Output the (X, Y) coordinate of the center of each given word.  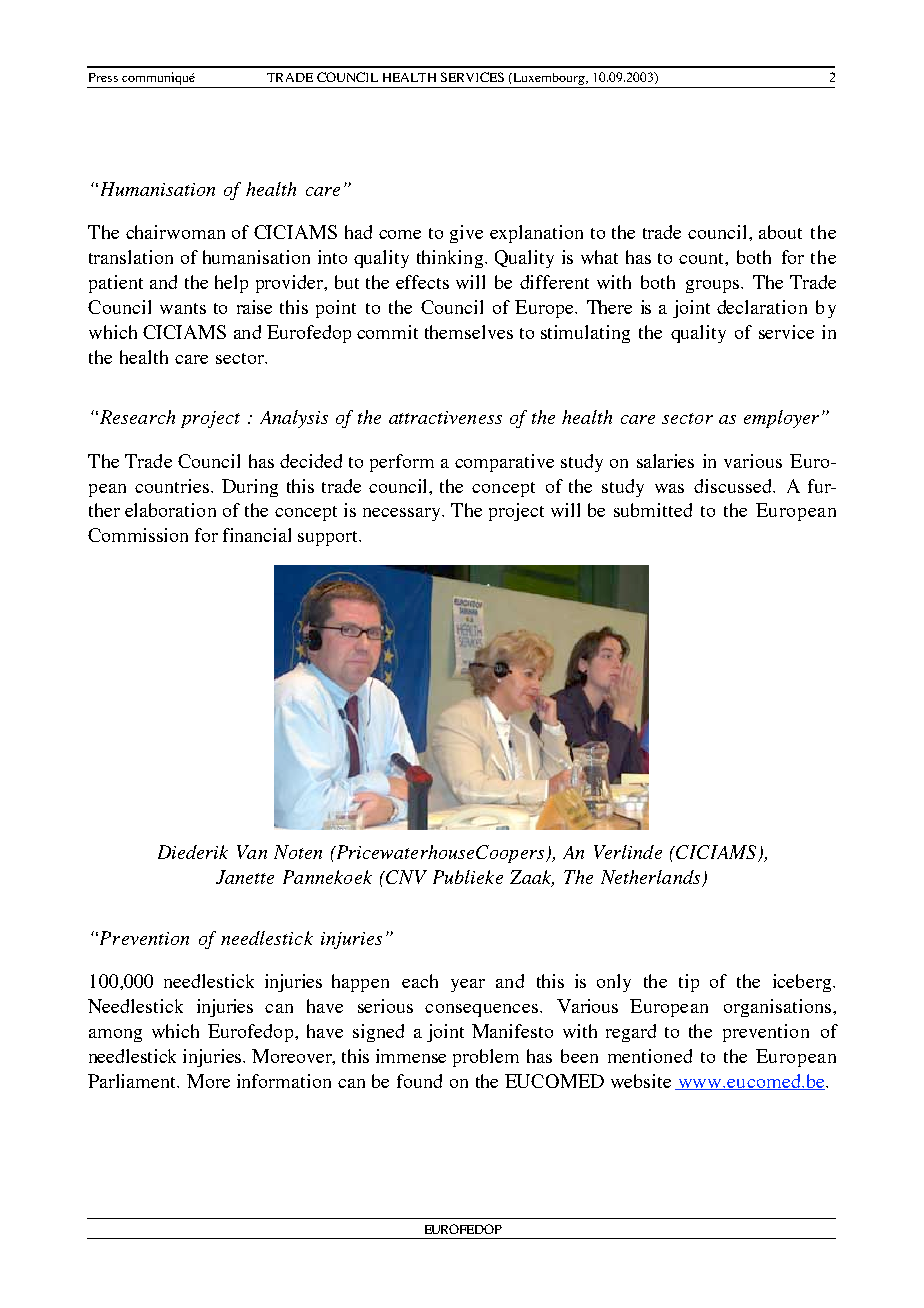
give (466, 234)
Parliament (133, 1081)
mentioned (650, 1056)
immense (411, 1056)
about (780, 232)
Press (103, 77)
